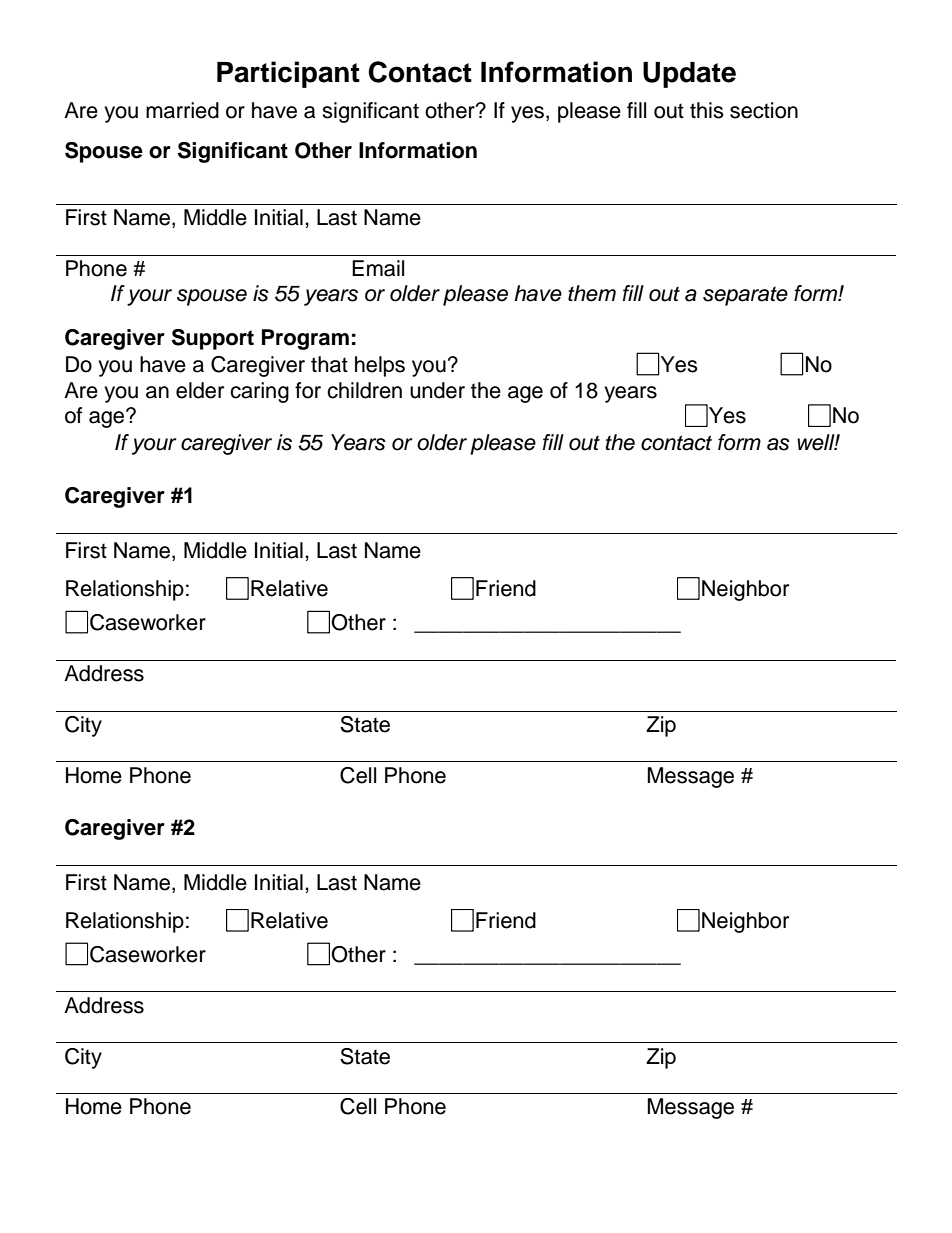 This screenshot has height=1233, width=952. I want to click on caring, so click(259, 392).
